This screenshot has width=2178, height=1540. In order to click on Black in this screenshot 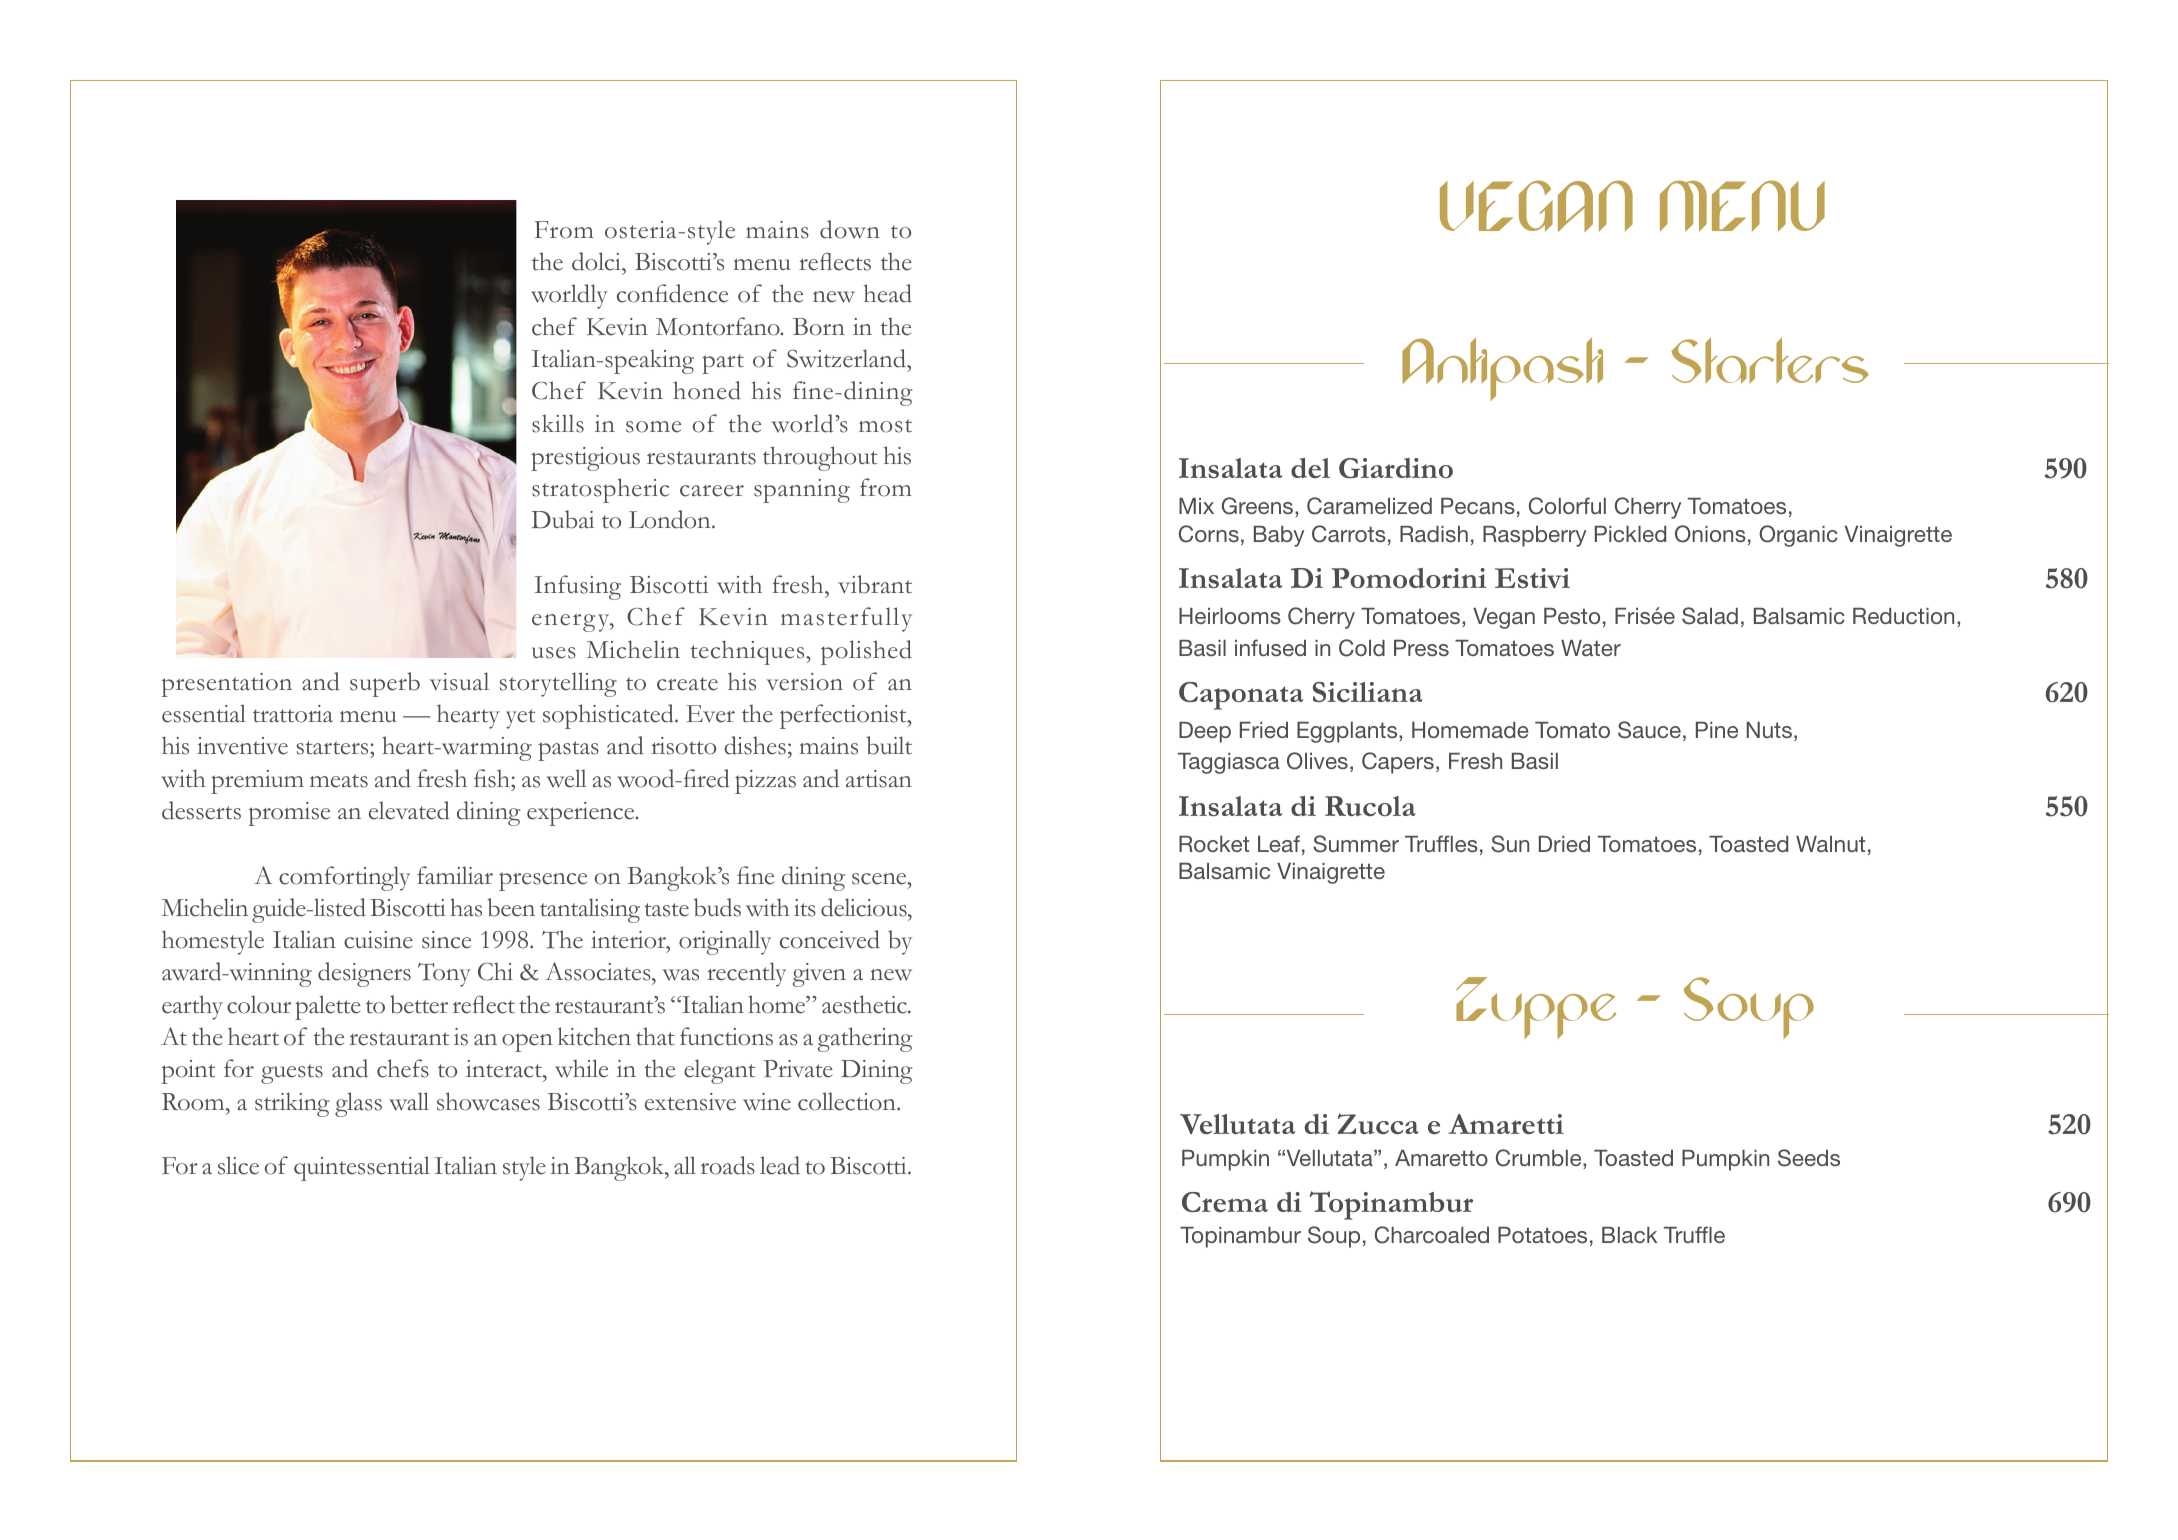, I will do `click(1629, 1235)`.
